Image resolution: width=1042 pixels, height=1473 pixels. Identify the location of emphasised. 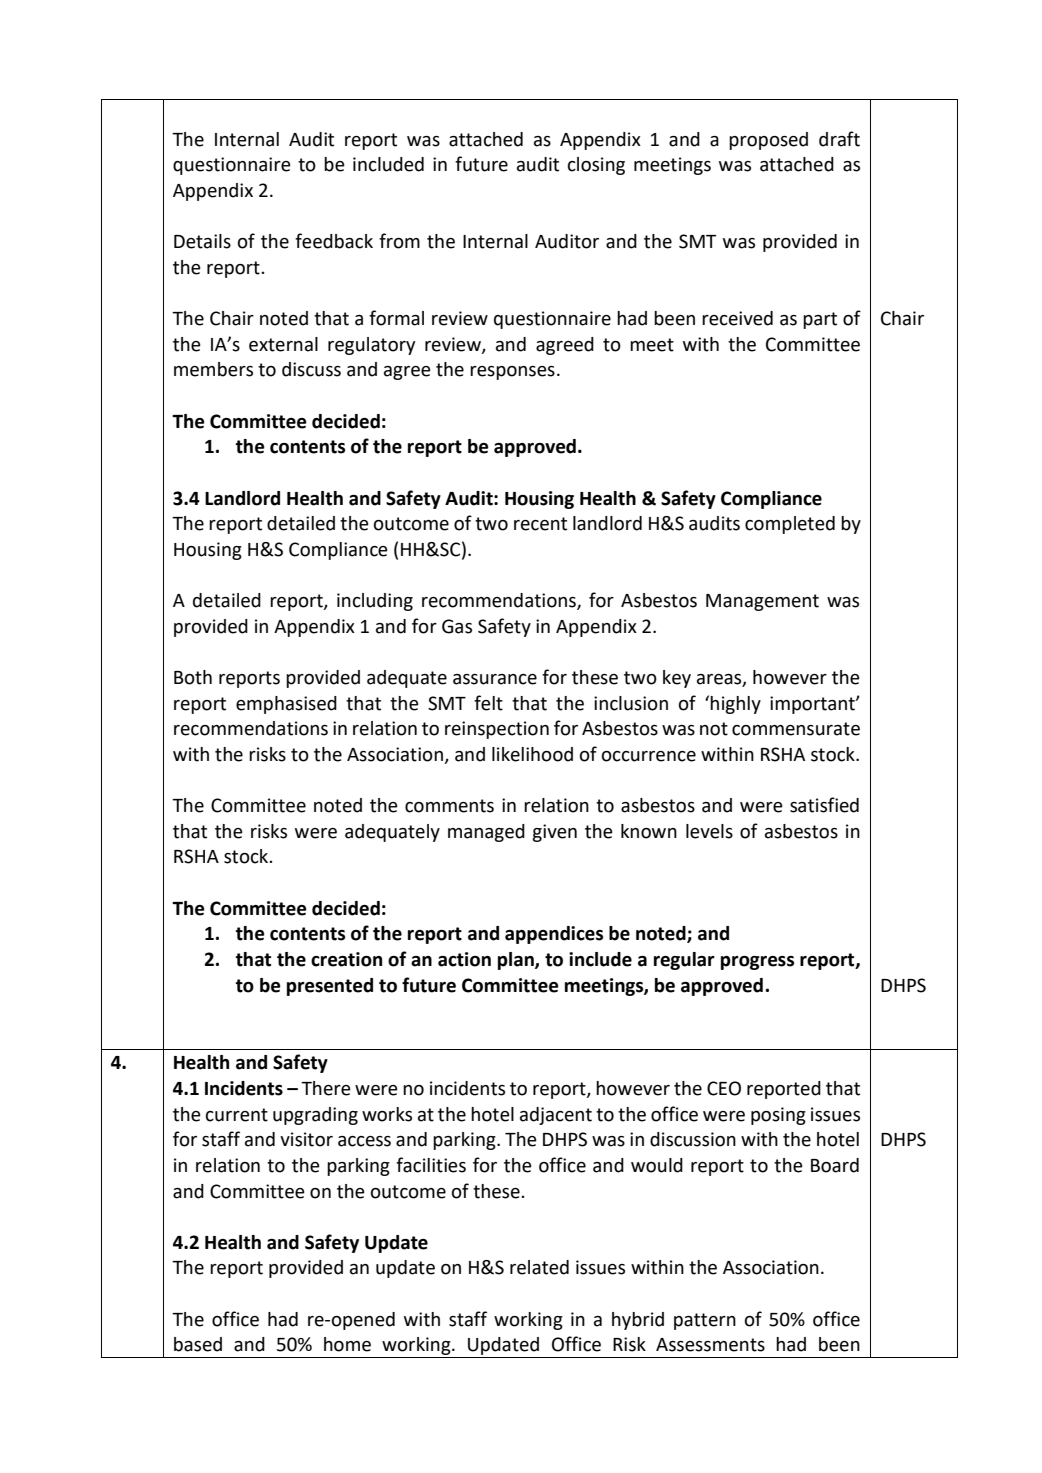
(286, 705).
